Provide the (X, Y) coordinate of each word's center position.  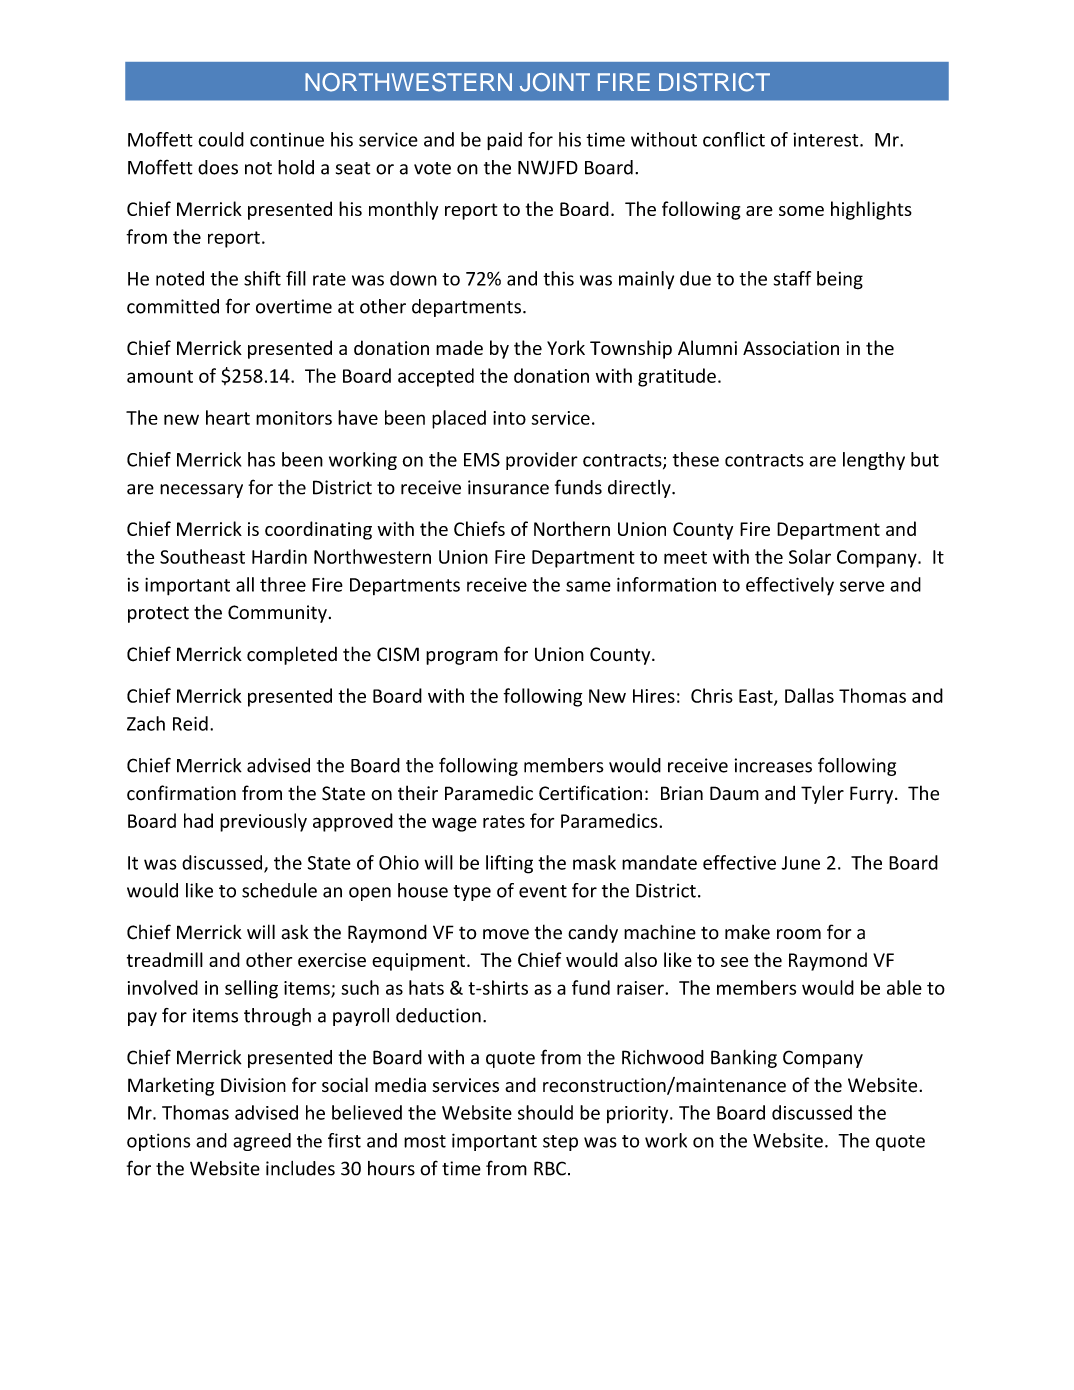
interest (827, 140)
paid (504, 141)
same (588, 586)
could (221, 139)
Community (277, 614)
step (560, 1143)
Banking (744, 1058)
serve (862, 586)
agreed (262, 1142)
